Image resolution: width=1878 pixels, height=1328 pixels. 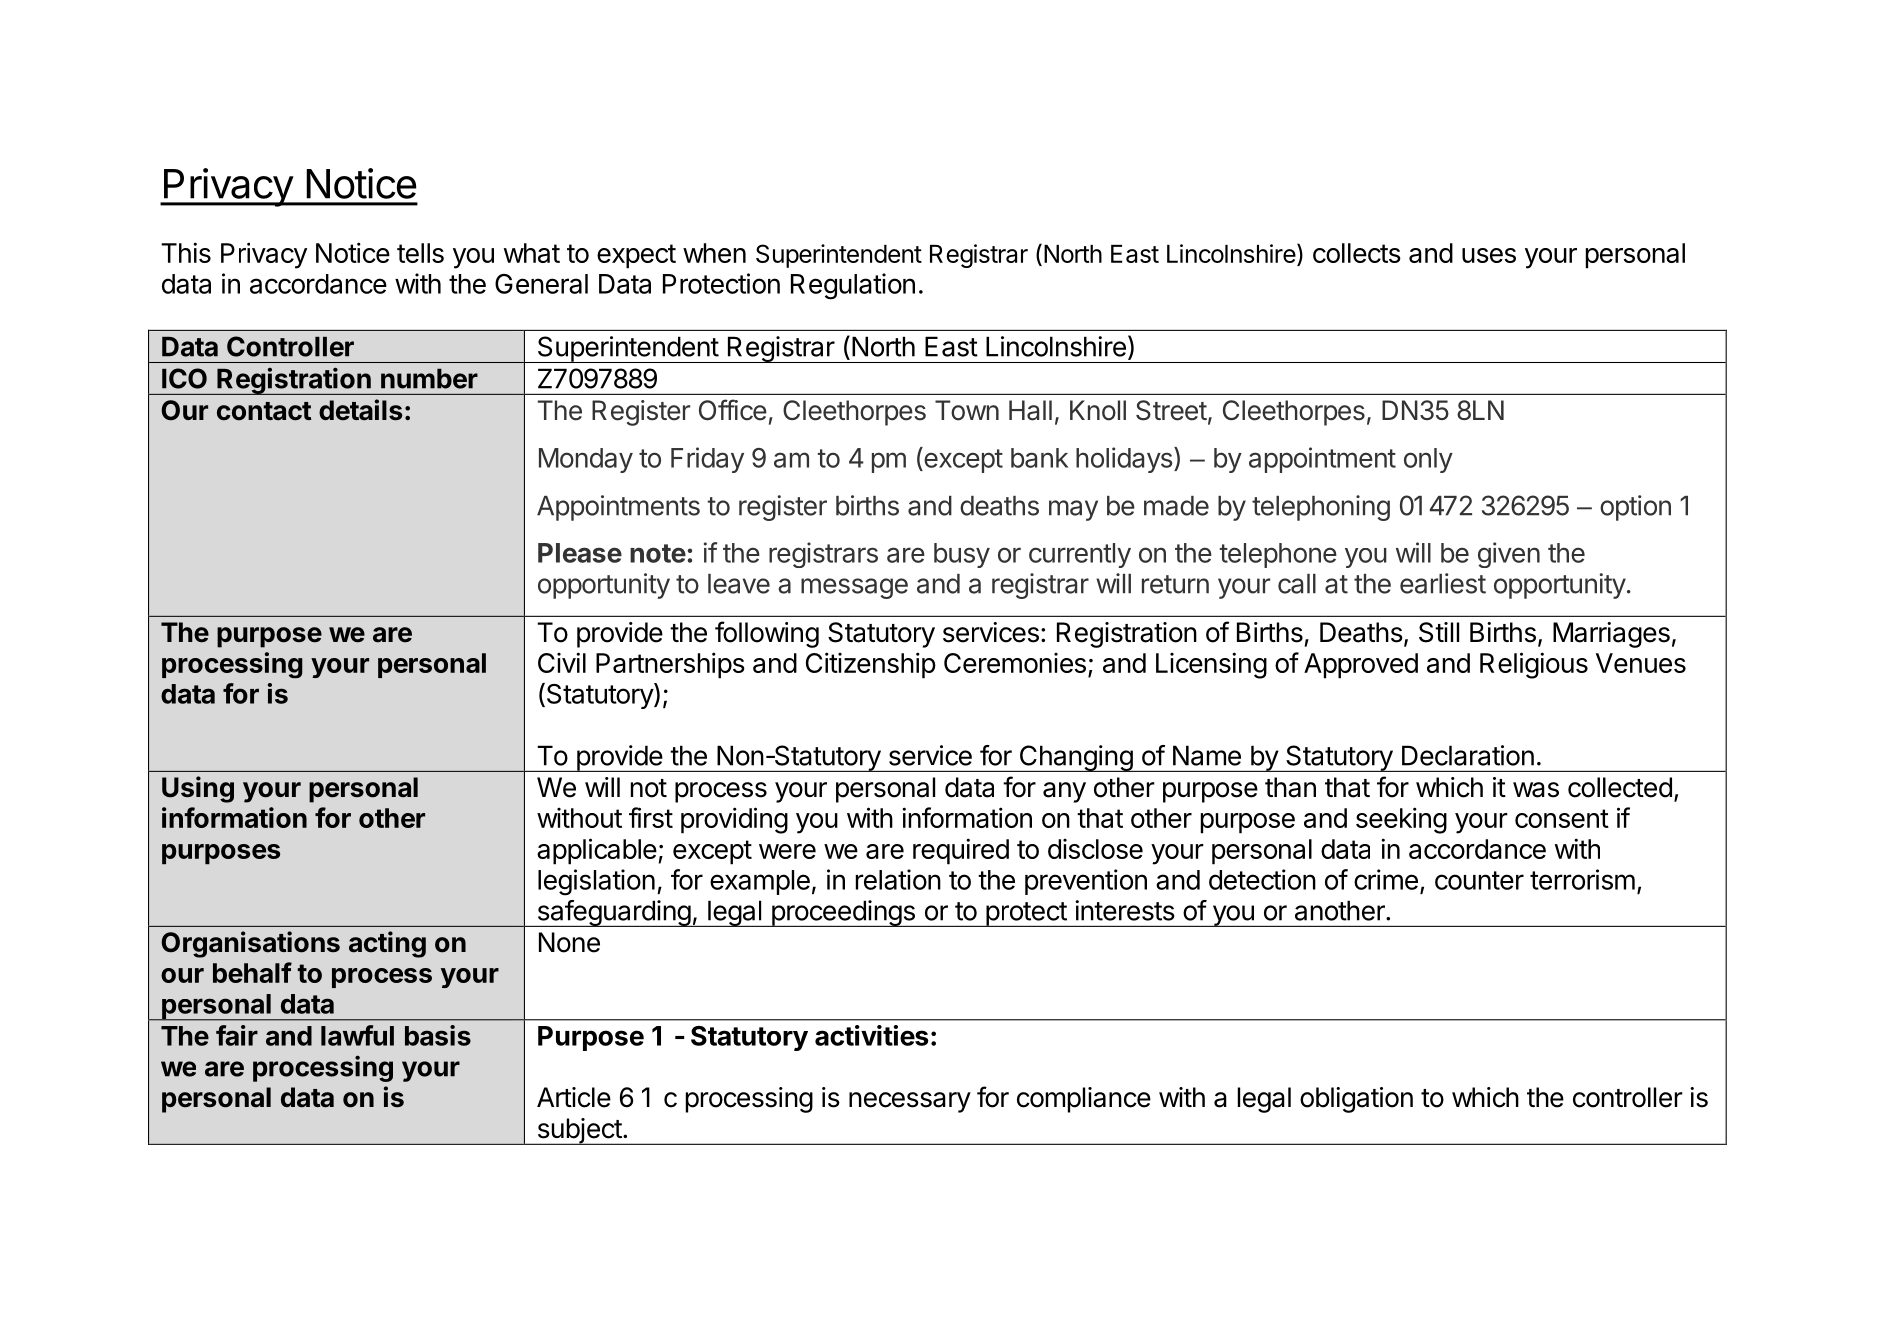 I want to click on busy, so click(x=962, y=555).
